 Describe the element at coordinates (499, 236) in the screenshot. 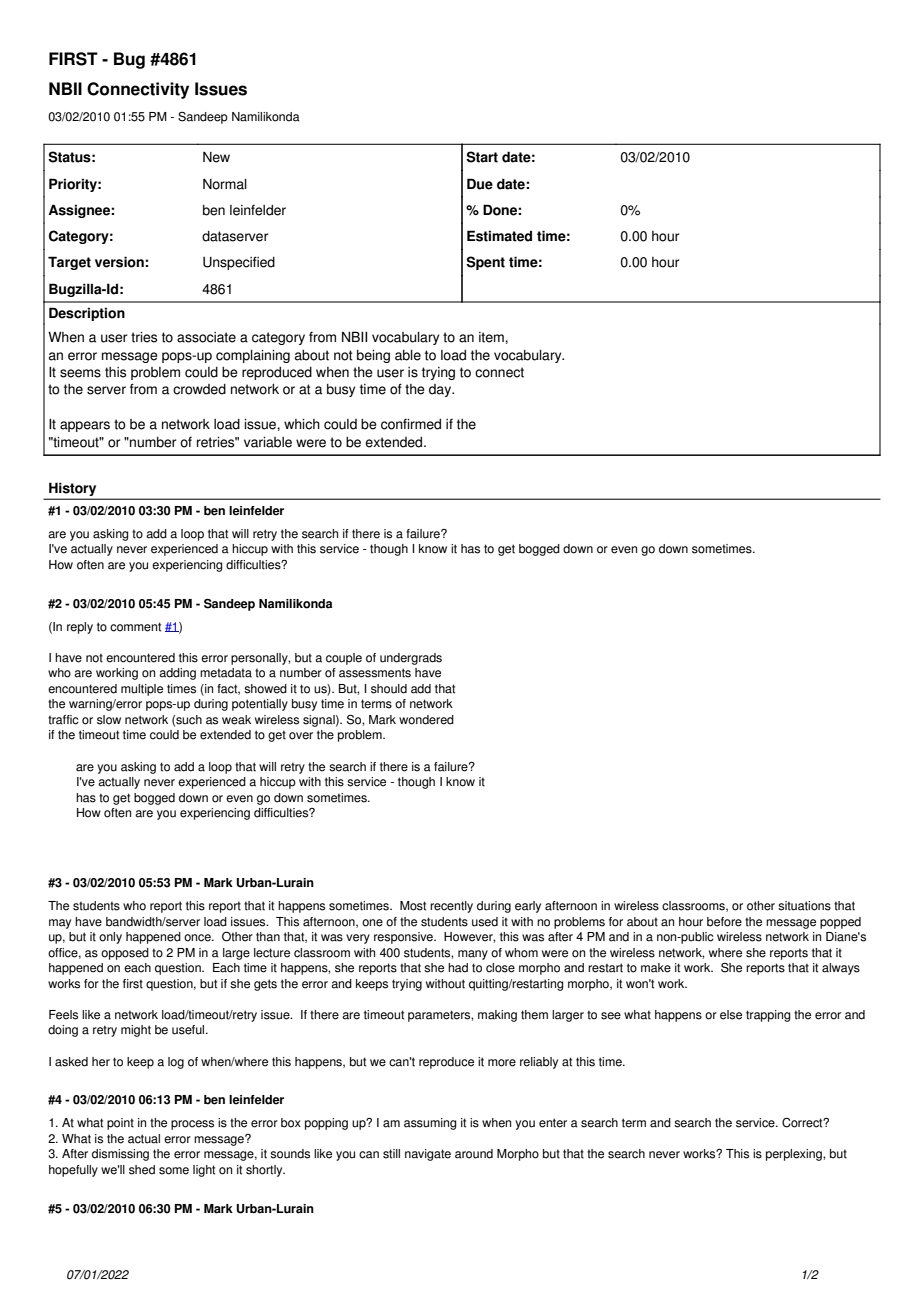

I see `Estimated` at that location.
